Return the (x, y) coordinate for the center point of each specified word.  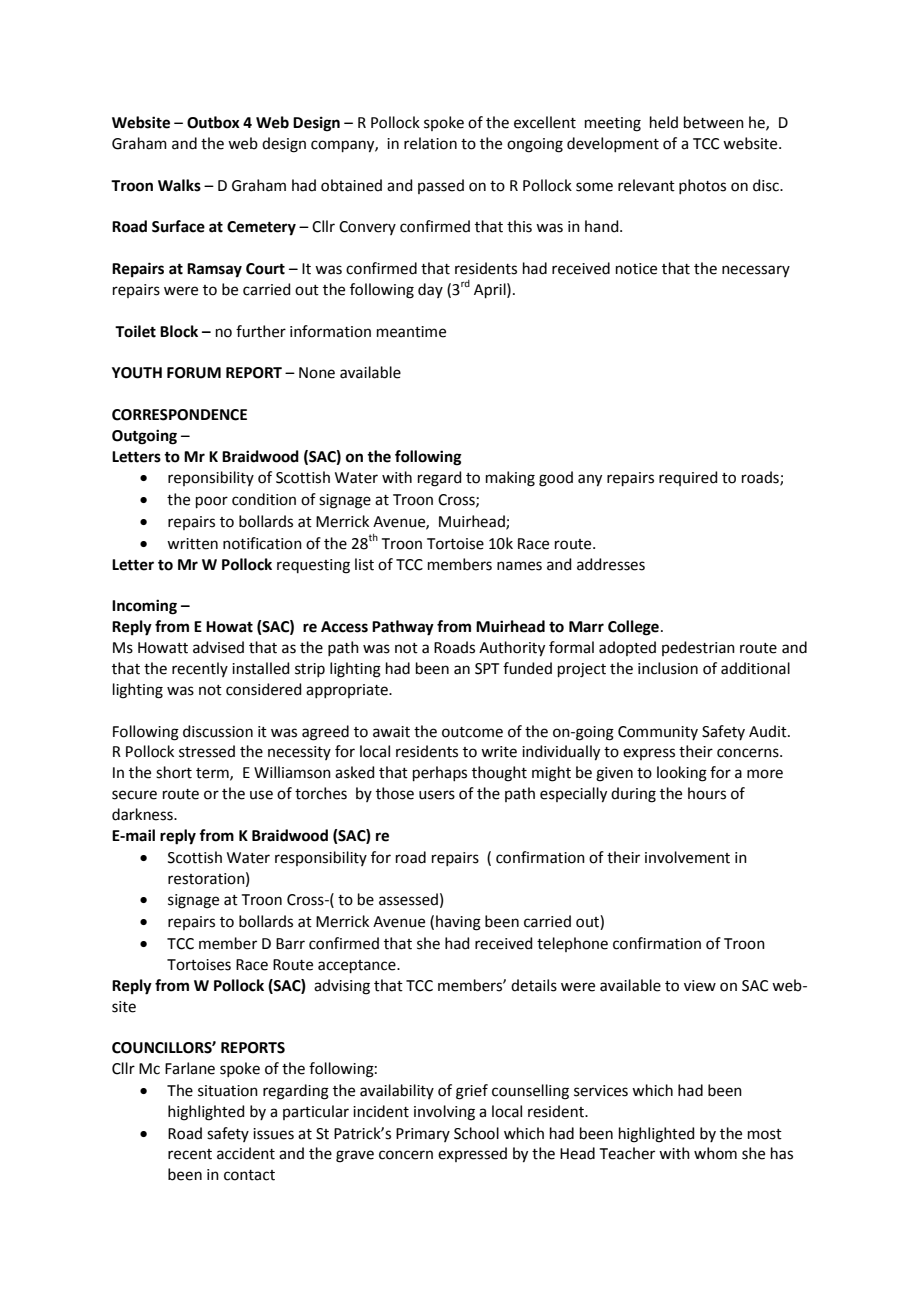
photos (702, 186)
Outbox (213, 122)
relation (430, 143)
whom (715, 1153)
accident (246, 1153)
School (476, 1133)
